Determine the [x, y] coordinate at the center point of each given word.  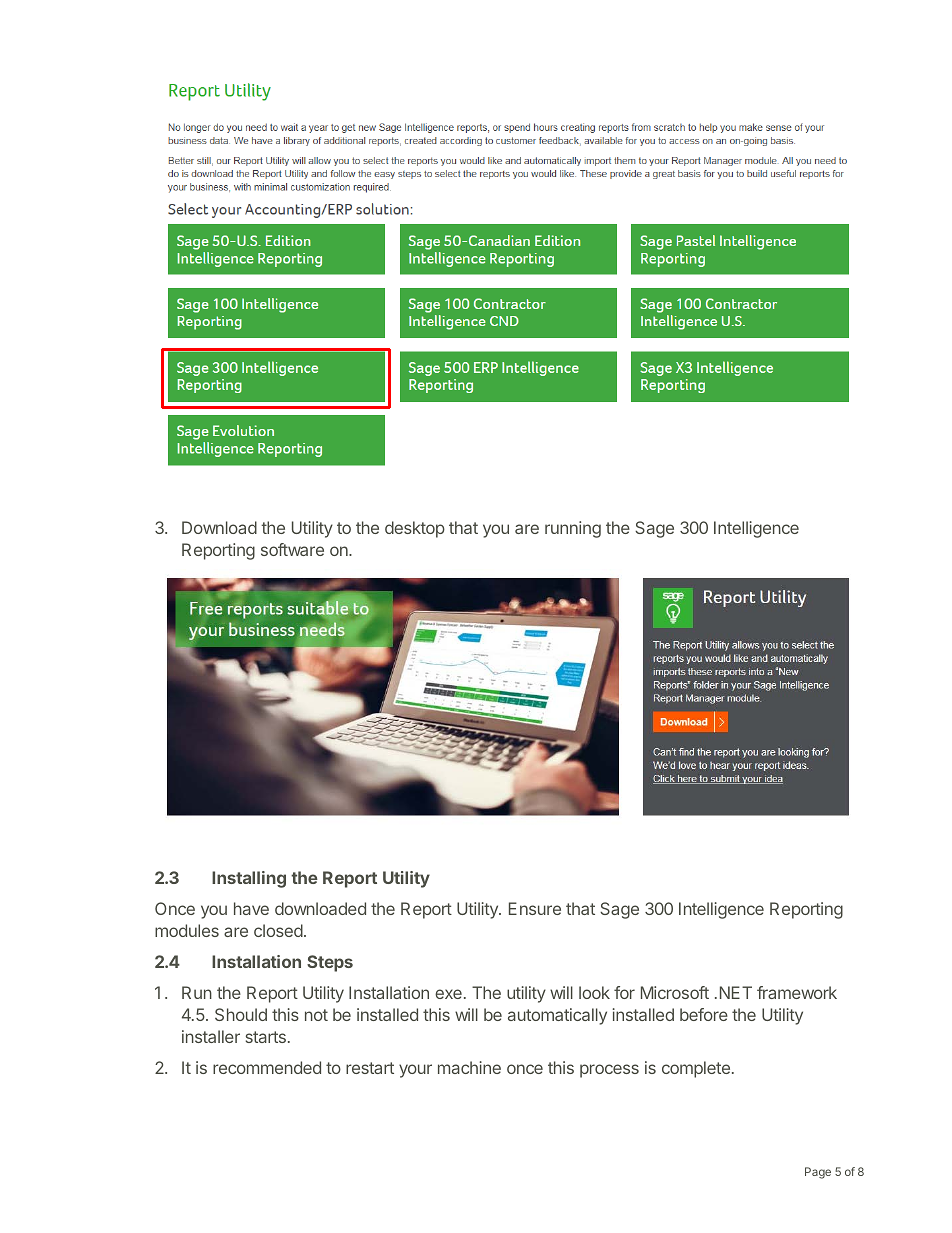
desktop [415, 529]
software [292, 549]
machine [469, 1067]
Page [818, 1173]
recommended [267, 1067]
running [573, 529]
